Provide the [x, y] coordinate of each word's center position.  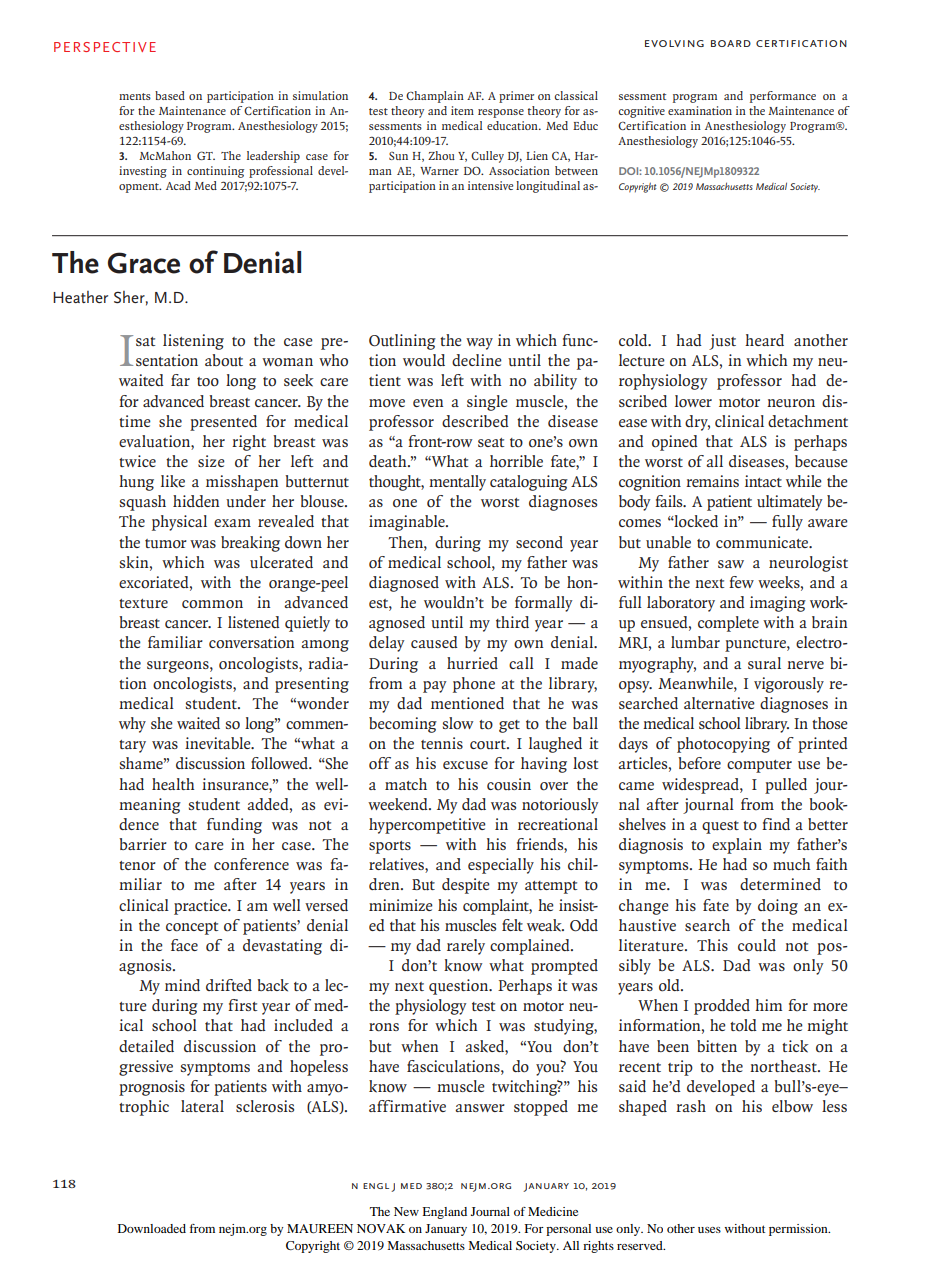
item [462, 110]
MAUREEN [320, 1228]
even [428, 403]
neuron [791, 403]
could [757, 945]
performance [783, 97]
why [132, 725]
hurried [472, 663]
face [184, 945]
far [180, 380]
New [406, 1211]
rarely [466, 947]
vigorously [789, 685]
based [170, 95]
